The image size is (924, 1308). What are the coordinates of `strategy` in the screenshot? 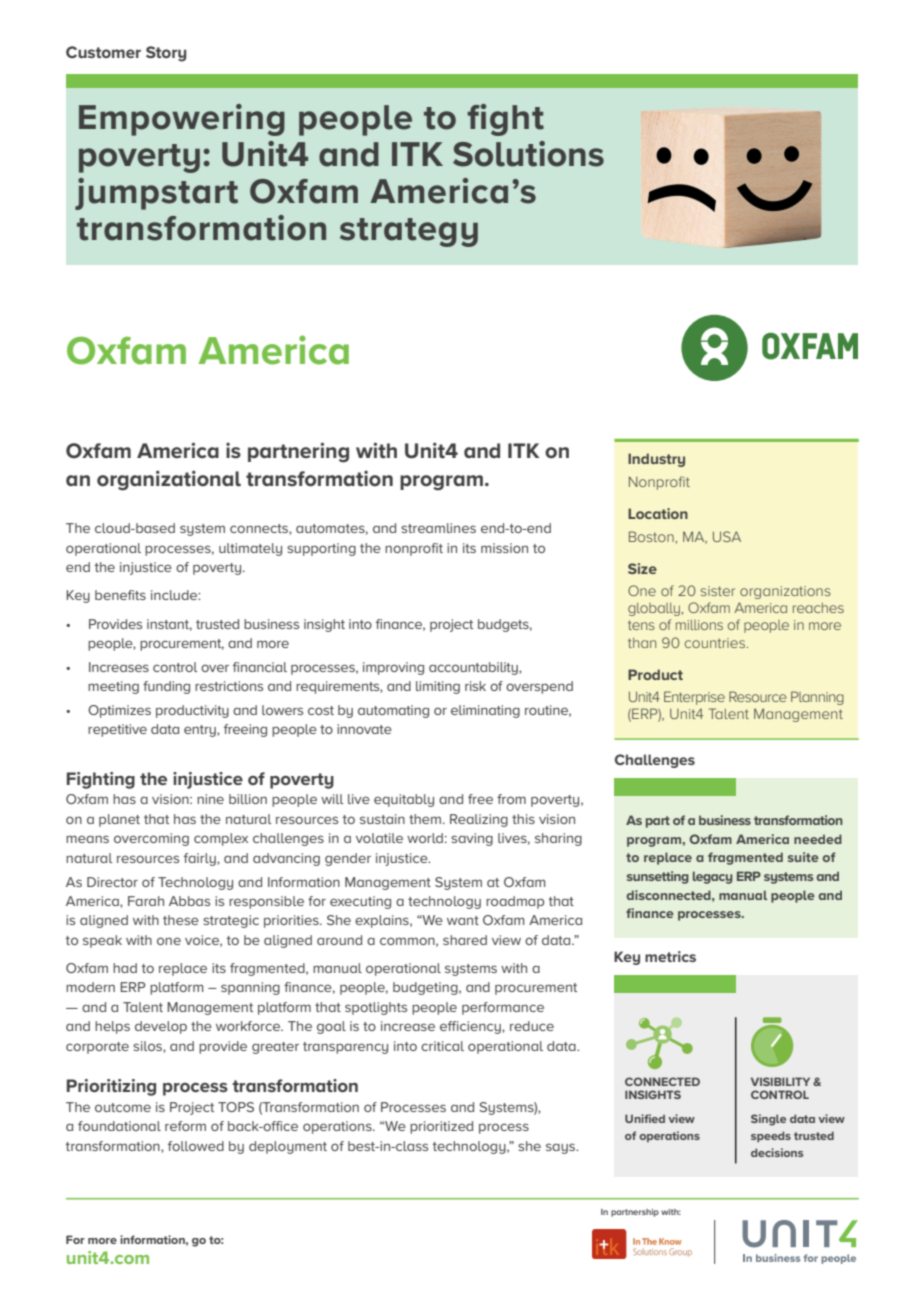 It's located at (409, 232).
